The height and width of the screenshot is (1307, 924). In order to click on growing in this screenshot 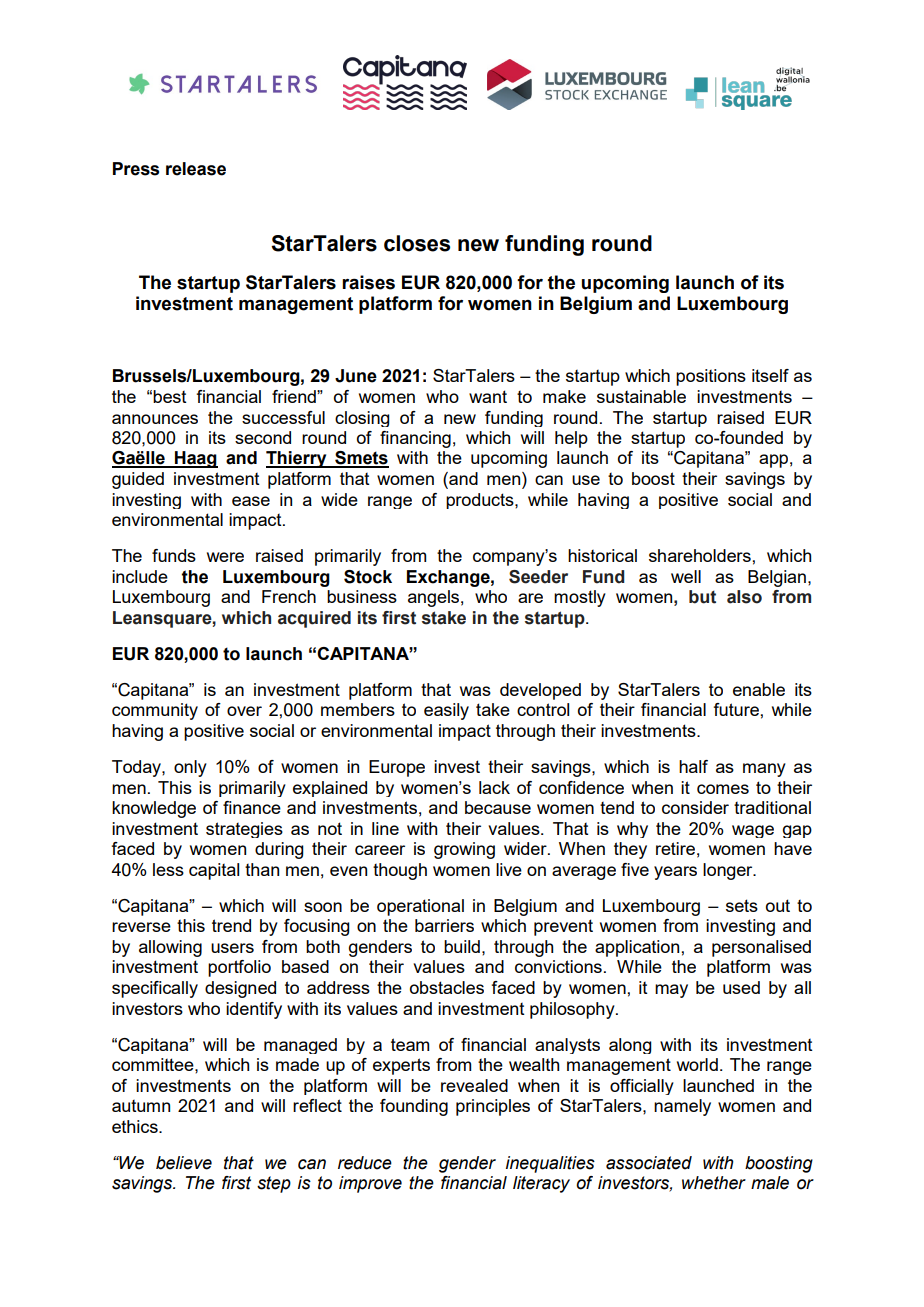, I will do `click(464, 850)`.
